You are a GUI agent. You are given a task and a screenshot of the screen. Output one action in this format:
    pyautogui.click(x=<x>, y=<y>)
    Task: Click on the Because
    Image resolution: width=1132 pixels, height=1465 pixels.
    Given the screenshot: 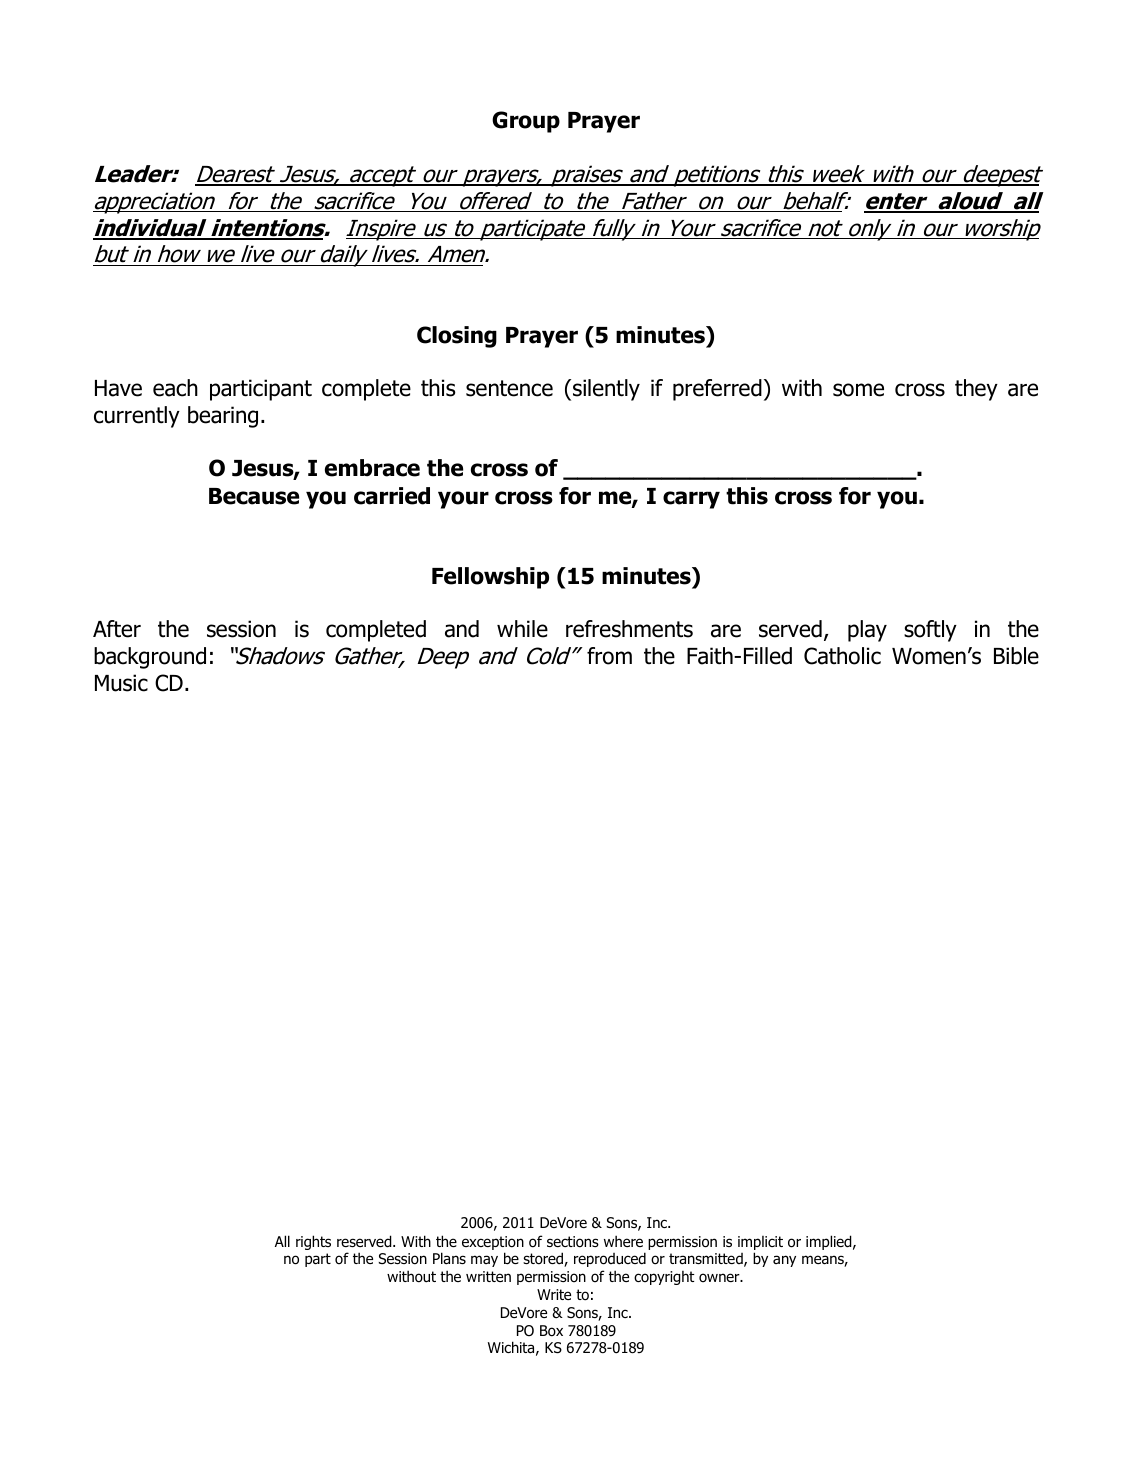 What is the action you would take?
    pyautogui.click(x=254, y=496)
